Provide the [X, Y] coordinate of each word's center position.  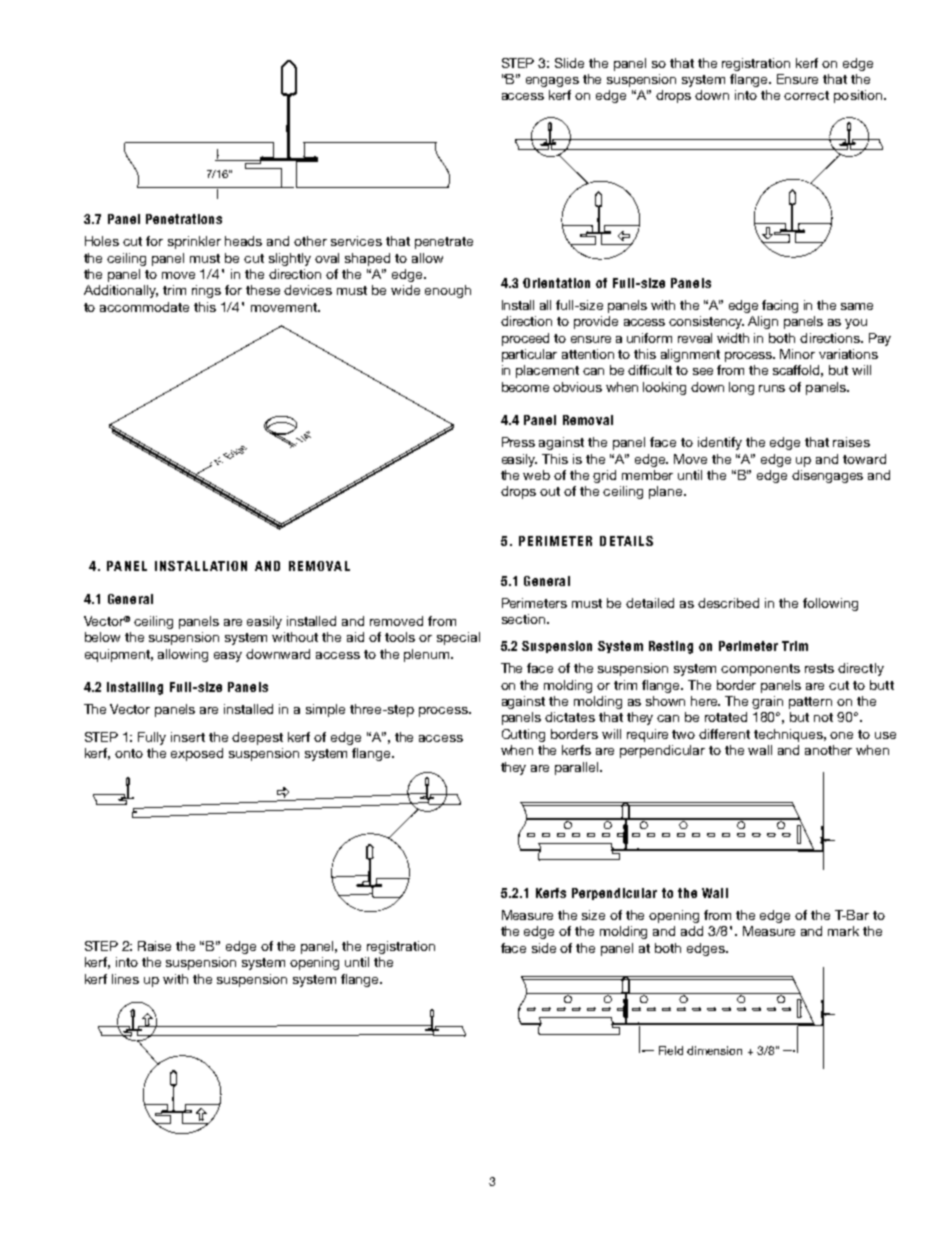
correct [806, 95]
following [830, 604]
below [102, 637]
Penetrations [184, 219]
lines [125, 979]
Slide [569, 63]
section [523, 619]
